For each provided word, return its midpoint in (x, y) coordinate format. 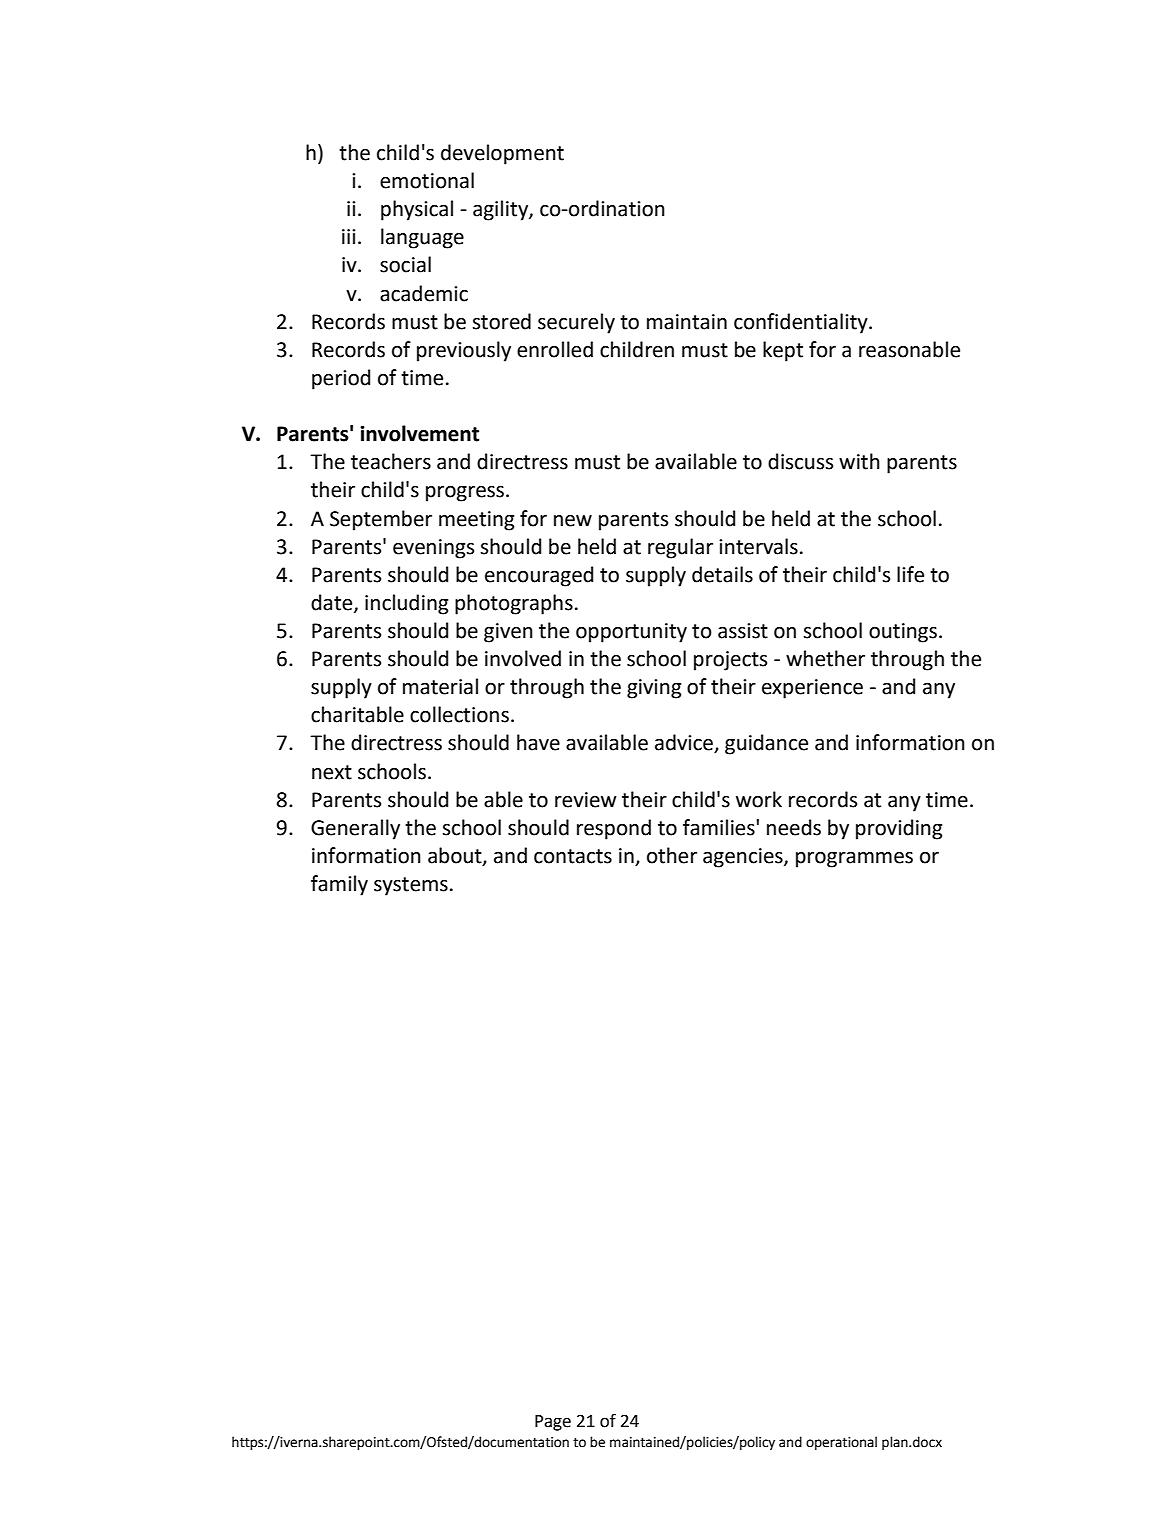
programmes (854, 860)
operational (841, 1443)
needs (794, 827)
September (381, 520)
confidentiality (802, 323)
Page (553, 1423)
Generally (355, 829)
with (859, 461)
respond (614, 829)
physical (417, 210)
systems (411, 886)
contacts (573, 856)
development (502, 154)
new (573, 521)
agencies (744, 858)
